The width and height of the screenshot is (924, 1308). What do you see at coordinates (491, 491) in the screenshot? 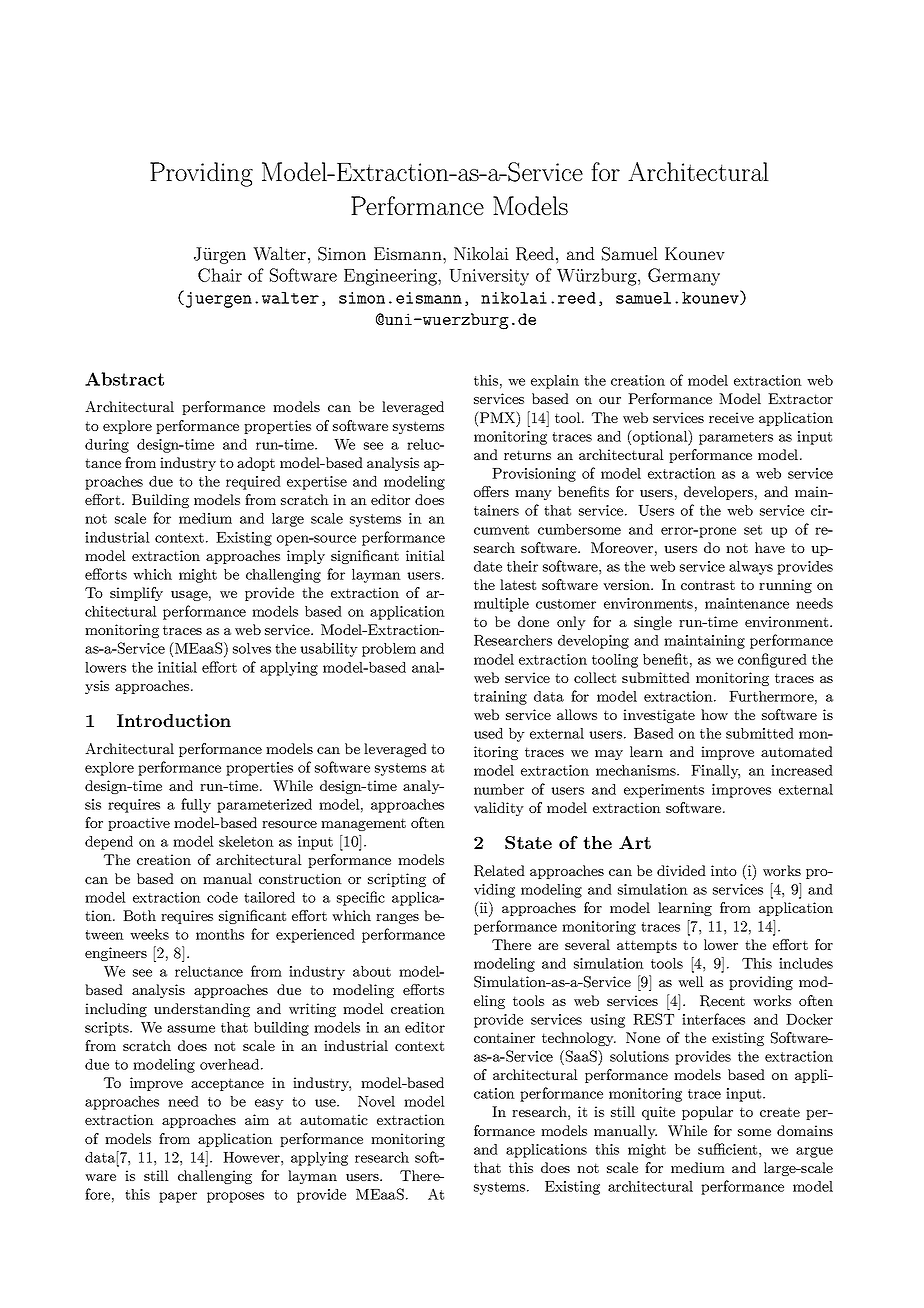
I see `offers` at bounding box center [491, 491].
